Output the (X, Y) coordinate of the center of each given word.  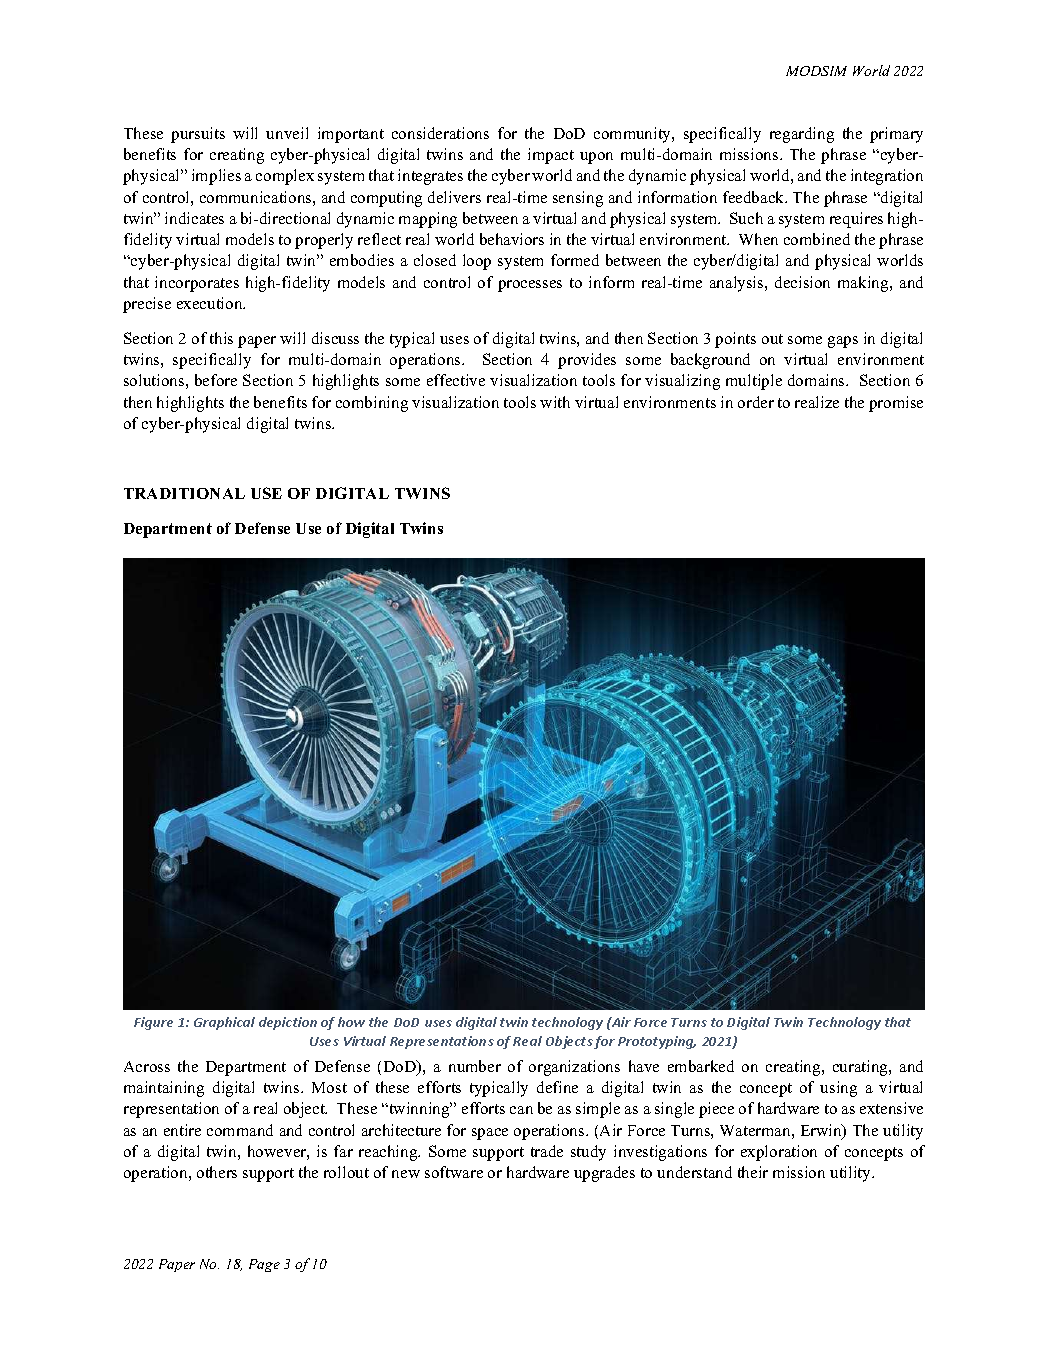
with (555, 402)
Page (264, 1265)
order (756, 402)
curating (861, 1068)
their (753, 1172)
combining (372, 404)
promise (896, 404)
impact (551, 156)
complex (285, 177)
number (475, 1066)
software (454, 1172)
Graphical (224, 1023)
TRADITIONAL (184, 493)
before (216, 380)
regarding (802, 135)
